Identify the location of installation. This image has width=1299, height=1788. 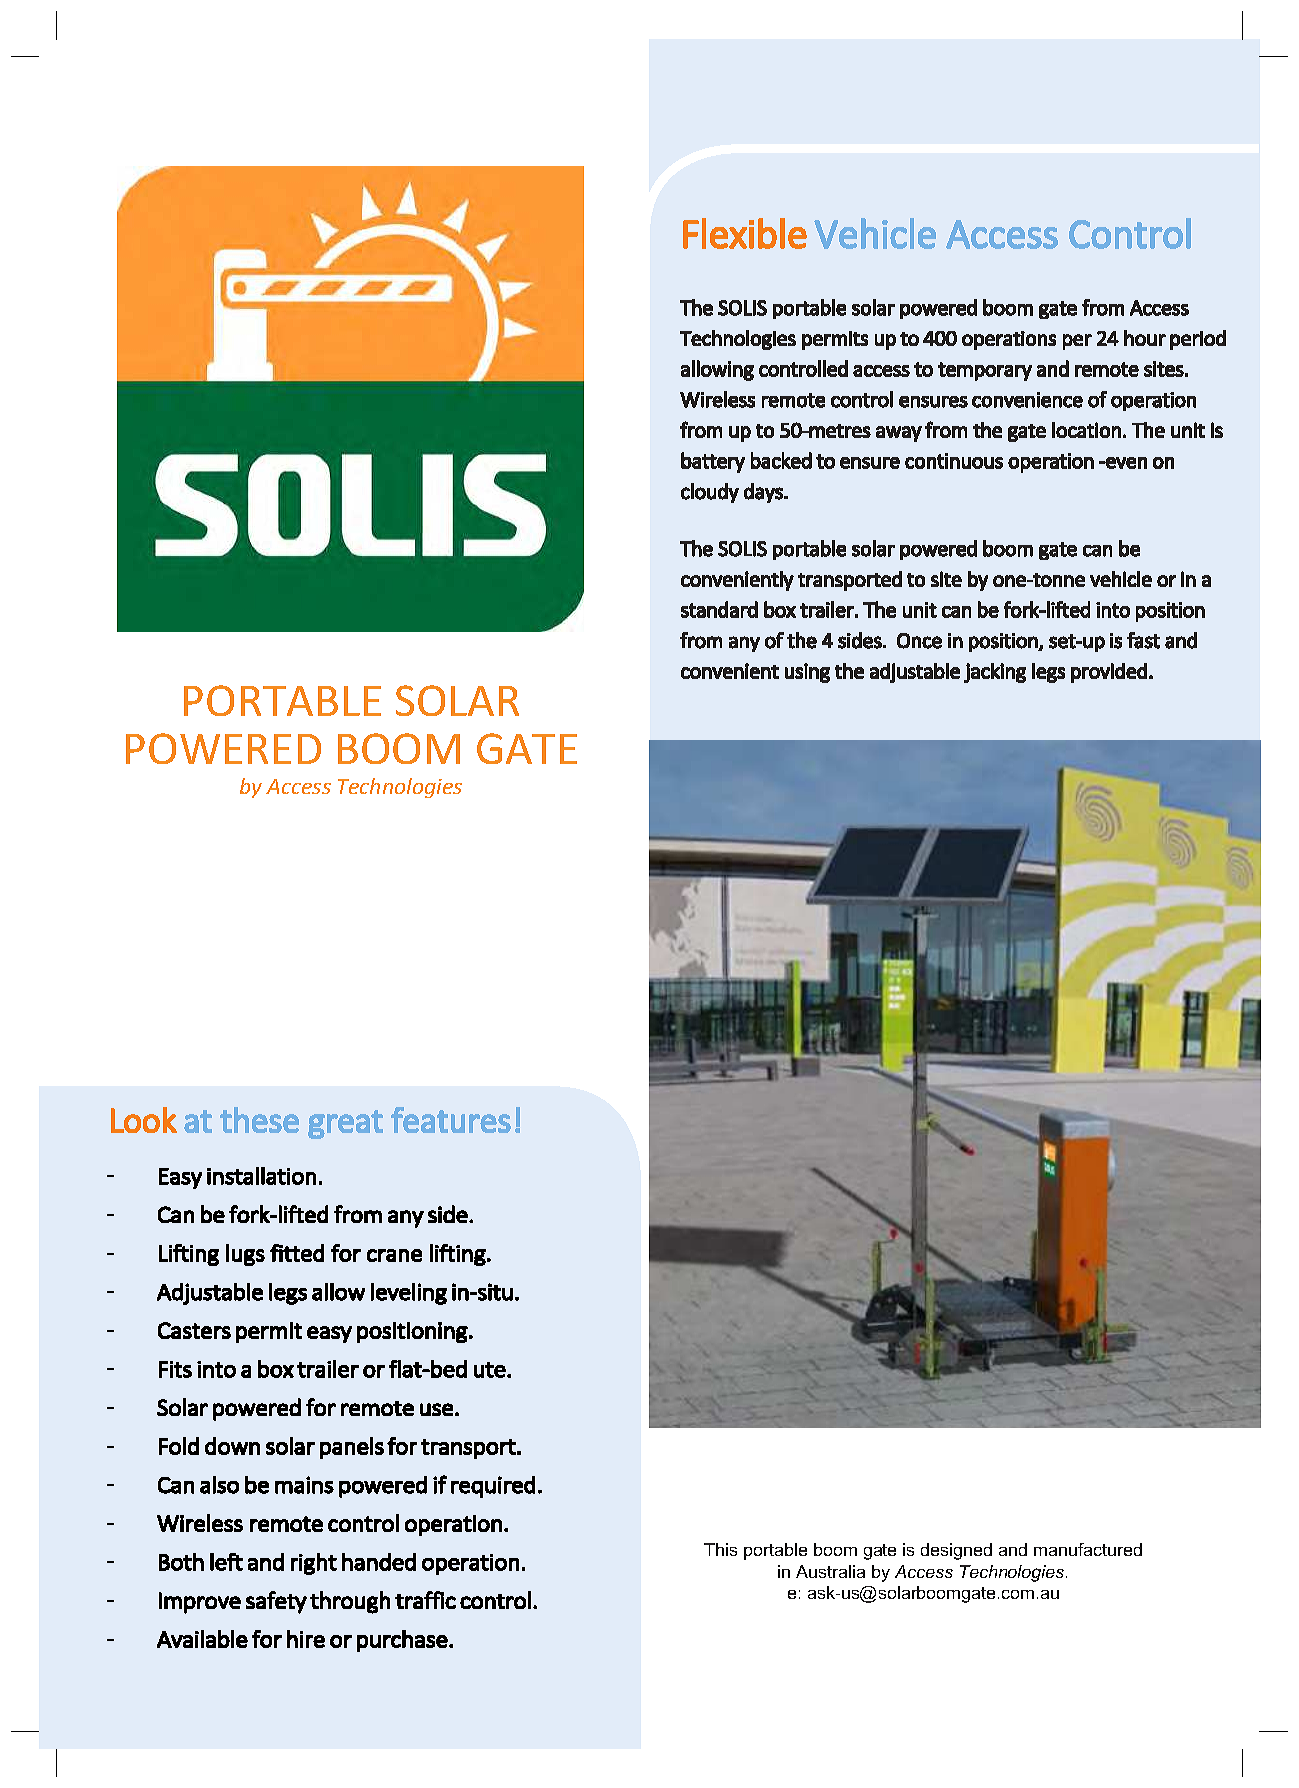
(261, 1176).
